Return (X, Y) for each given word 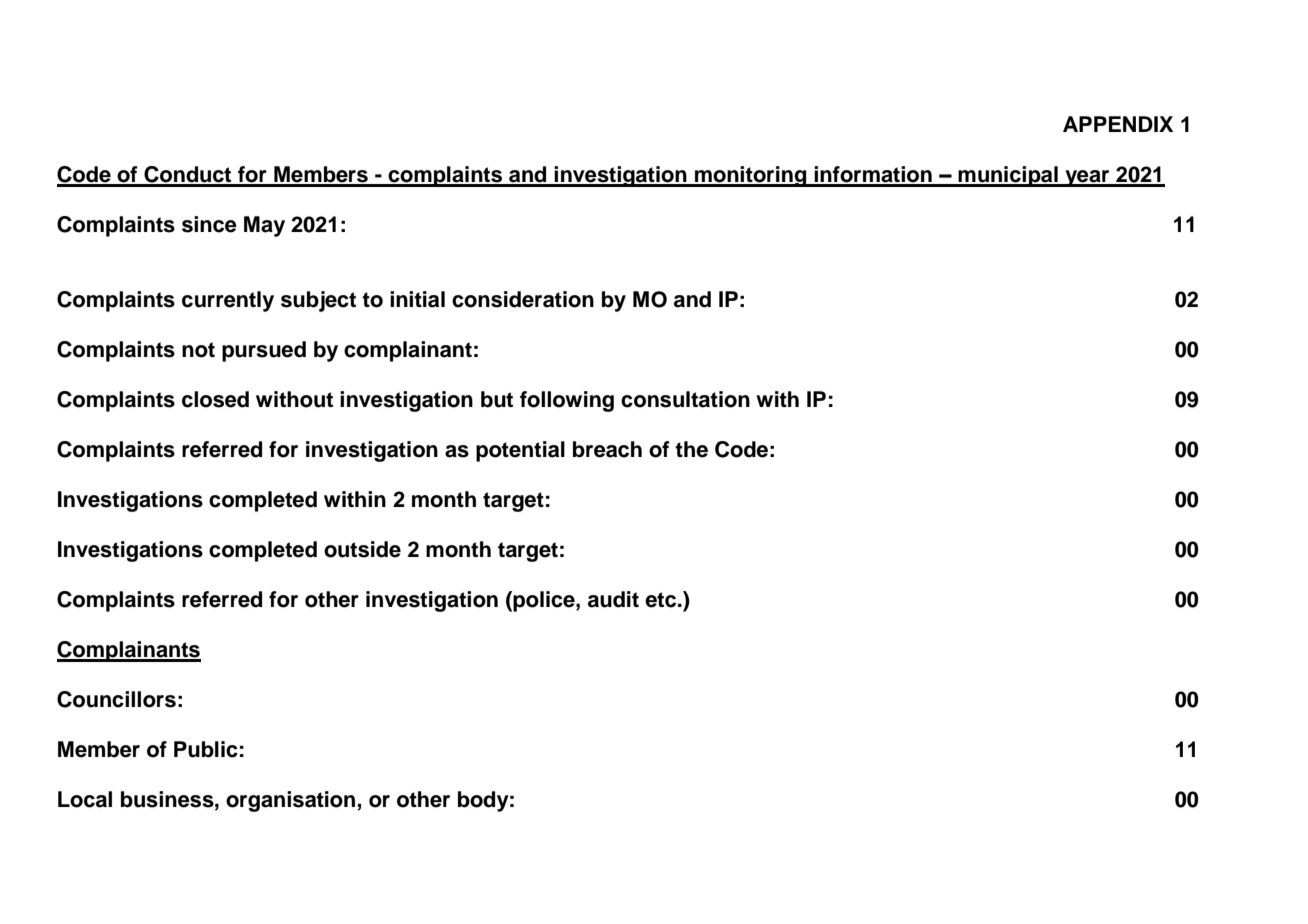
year (1087, 178)
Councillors (116, 699)
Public (206, 749)
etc (662, 600)
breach (607, 449)
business (168, 799)
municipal (1008, 176)
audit (613, 599)
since (209, 224)
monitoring (751, 176)
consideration (523, 299)
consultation (685, 399)
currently (228, 301)
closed (215, 399)
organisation (292, 801)
